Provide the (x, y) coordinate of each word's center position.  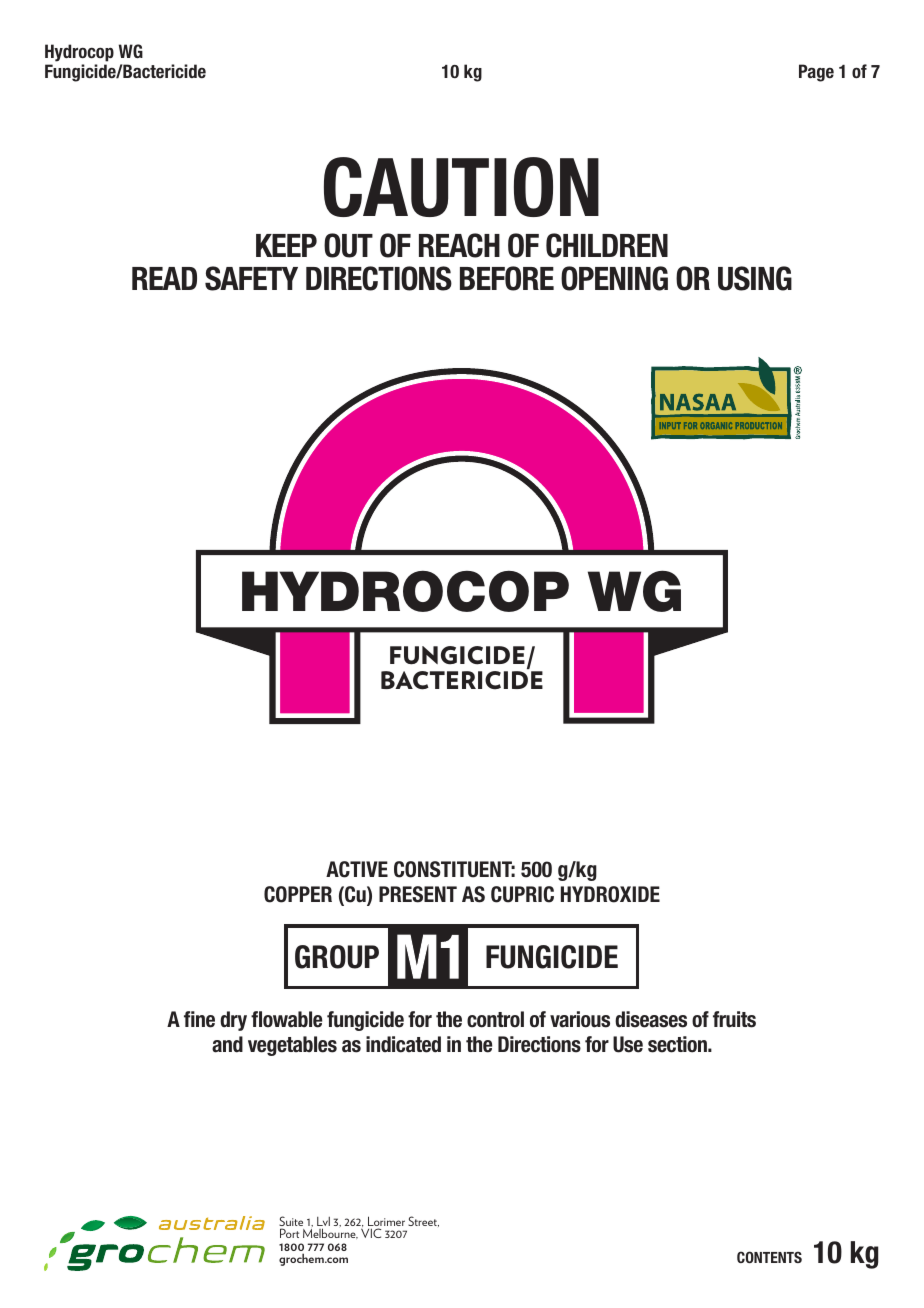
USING (755, 278)
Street (423, 1221)
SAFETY (251, 278)
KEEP (286, 245)
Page (816, 73)
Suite (291, 1222)
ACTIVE (357, 869)
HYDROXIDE (610, 894)
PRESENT (418, 894)
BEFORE (507, 278)
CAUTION (461, 187)
